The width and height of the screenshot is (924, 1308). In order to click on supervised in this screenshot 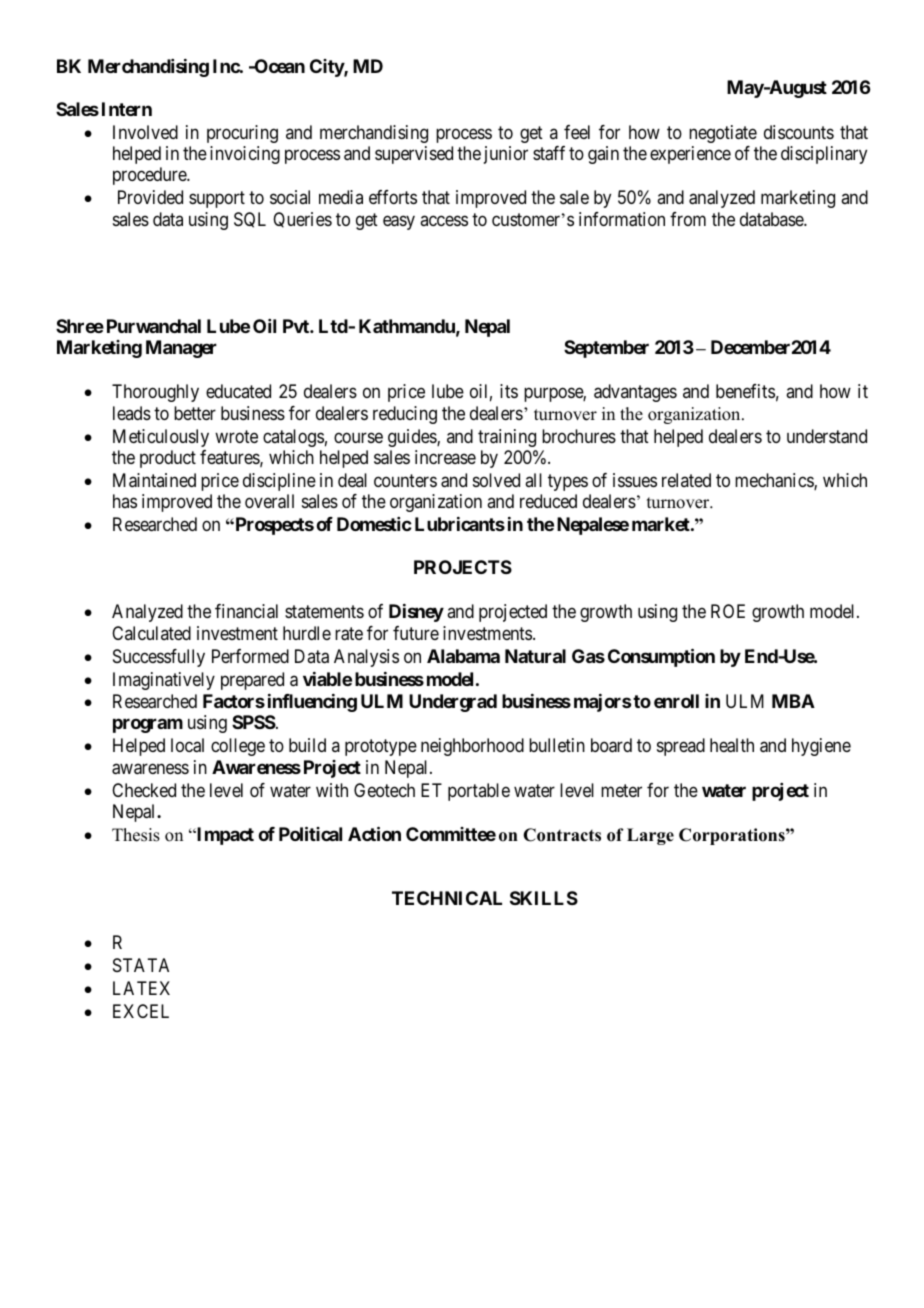, I will do `click(414, 155)`.
